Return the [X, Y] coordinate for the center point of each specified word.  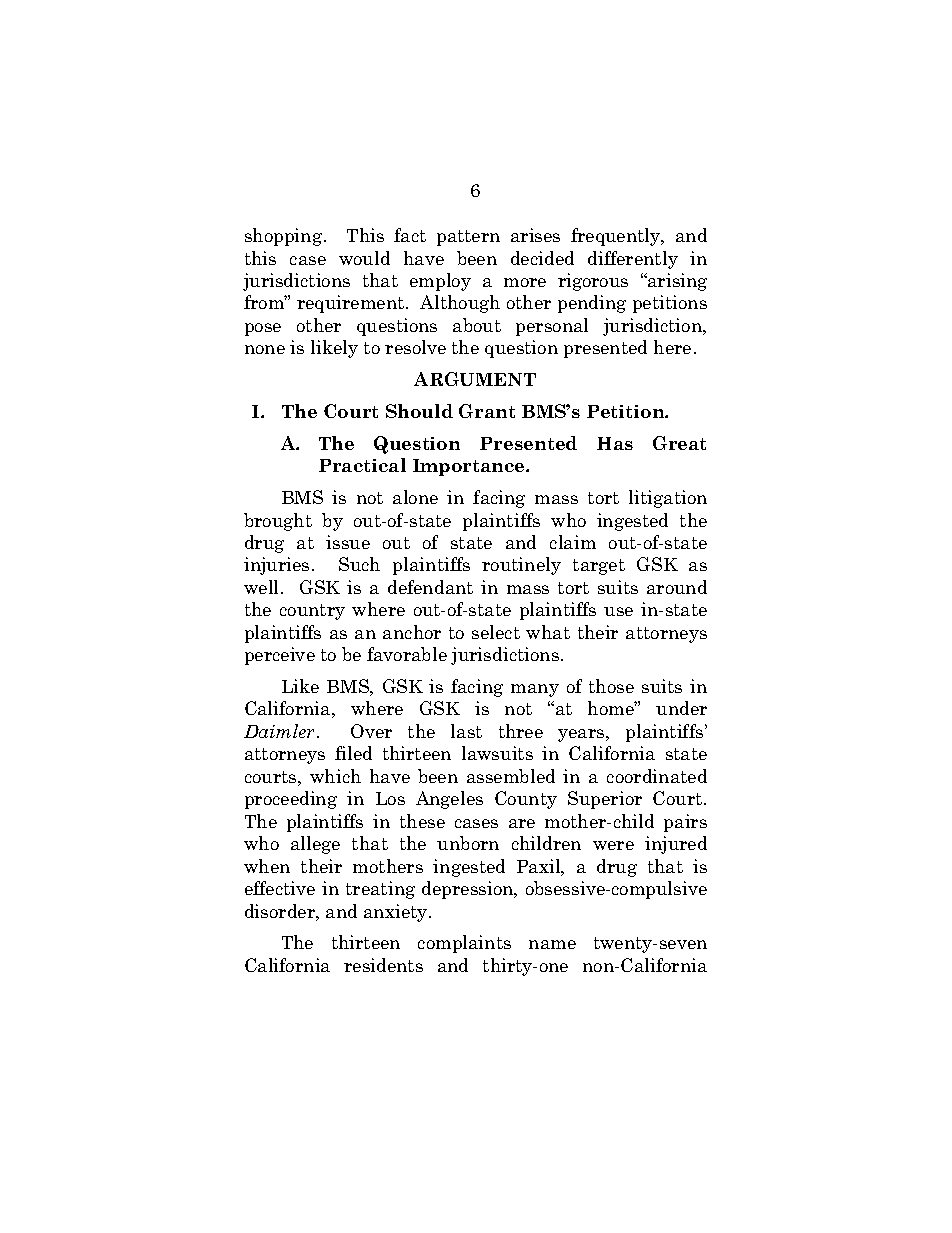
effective [280, 888]
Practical [362, 465]
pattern [468, 238]
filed [353, 753]
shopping [285, 237]
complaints [464, 944]
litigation [668, 499]
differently [633, 260]
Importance [470, 467]
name [552, 944]
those [611, 686]
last [466, 731]
